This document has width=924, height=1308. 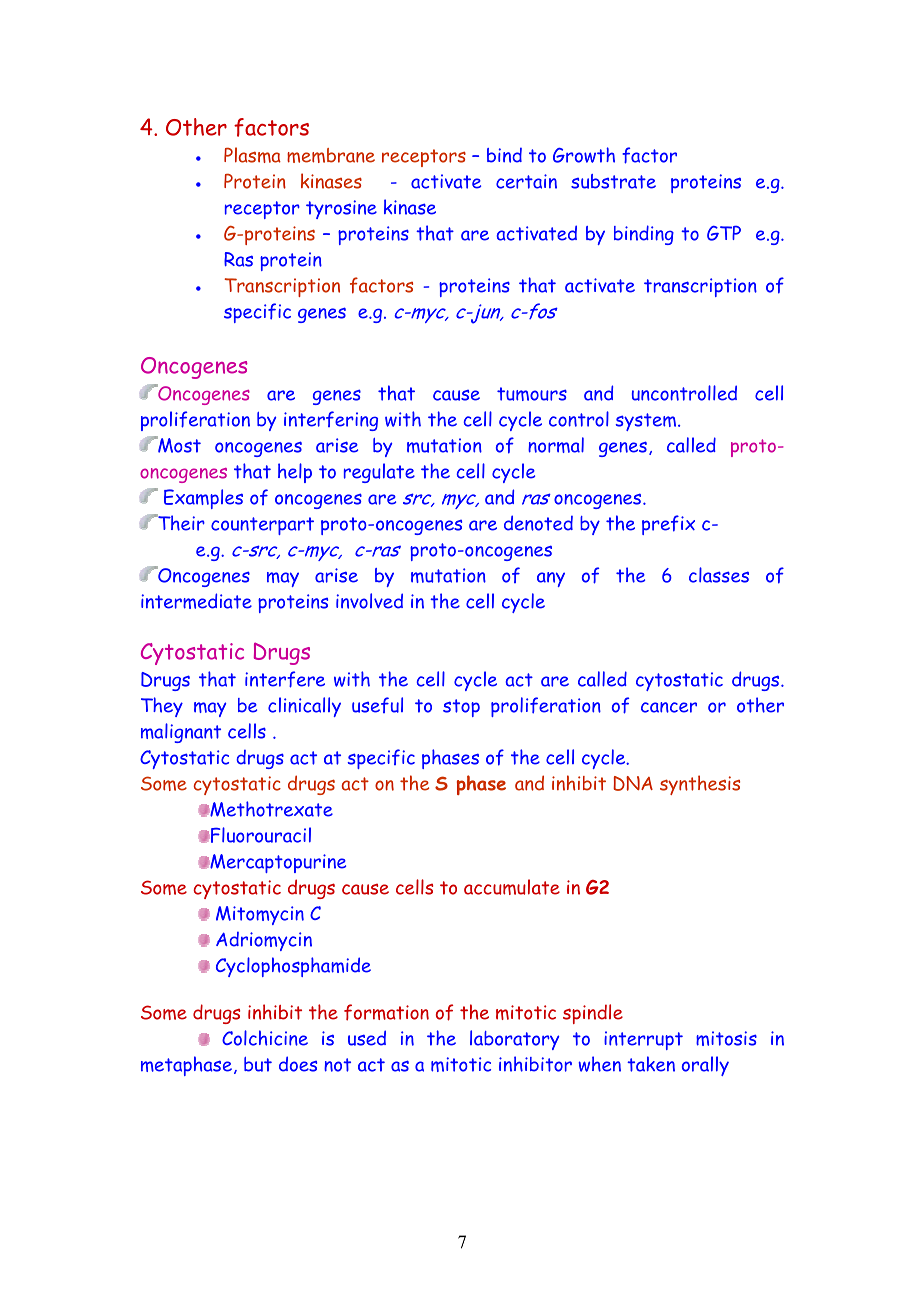 What do you see at coordinates (265, 1038) in the document?
I see `Colchicine` at bounding box center [265, 1038].
